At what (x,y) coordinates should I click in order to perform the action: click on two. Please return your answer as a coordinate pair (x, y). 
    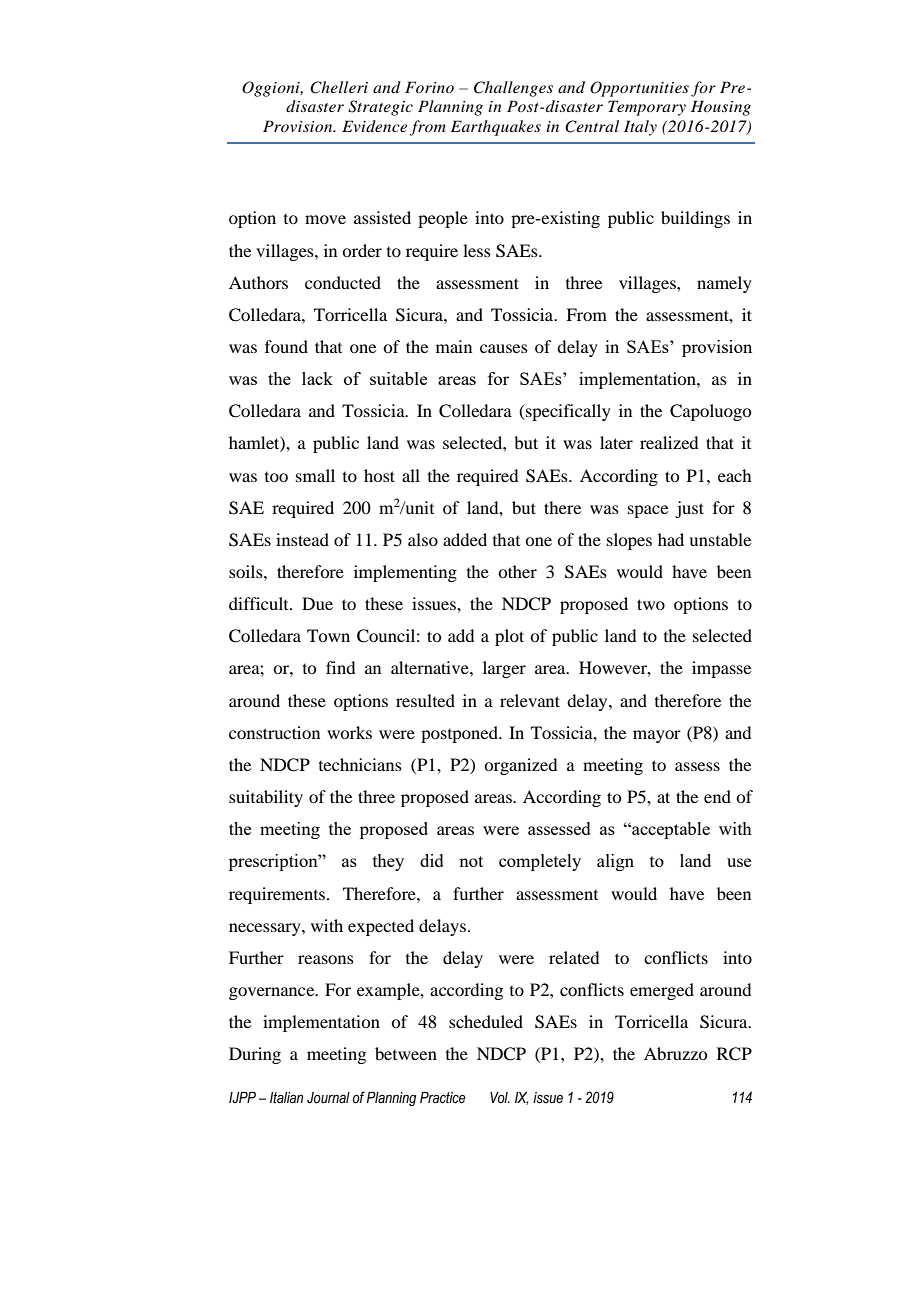
    Looking at the image, I should click on (651, 604).
